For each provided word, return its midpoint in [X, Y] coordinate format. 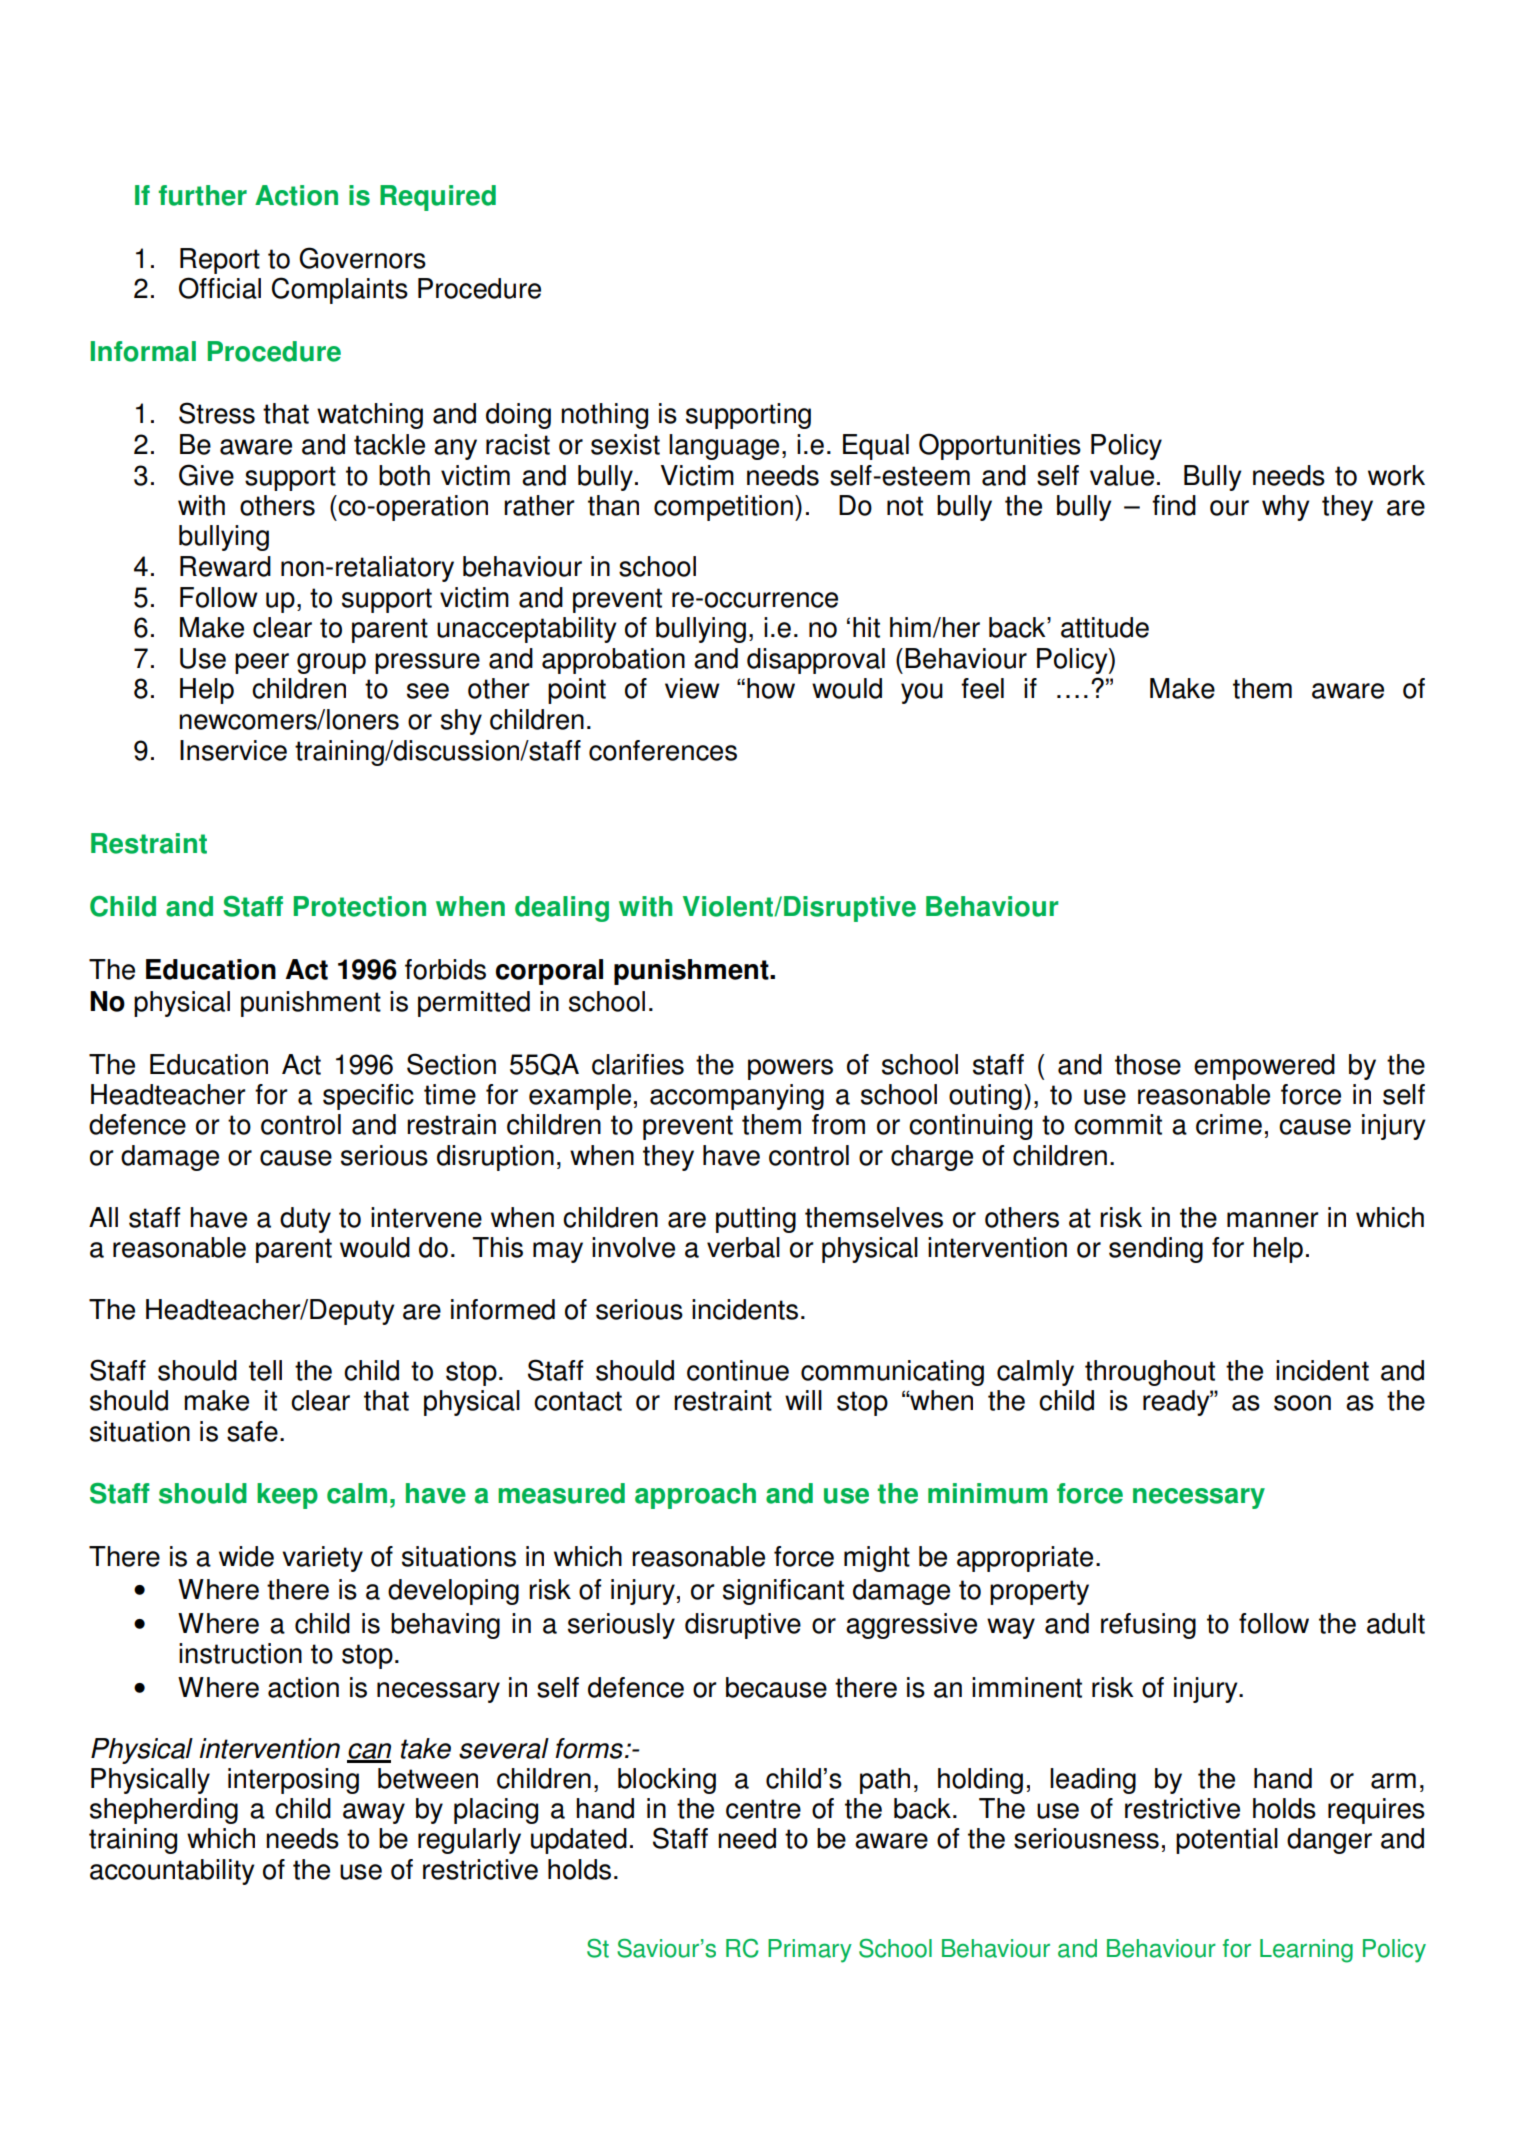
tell [265, 1370]
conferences [663, 750]
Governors [362, 258]
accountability [172, 1872]
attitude [1105, 627]
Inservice [233, 750]
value [1122, 475]
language [724, 447]
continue [738, 1370]
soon [1302, 1403]
